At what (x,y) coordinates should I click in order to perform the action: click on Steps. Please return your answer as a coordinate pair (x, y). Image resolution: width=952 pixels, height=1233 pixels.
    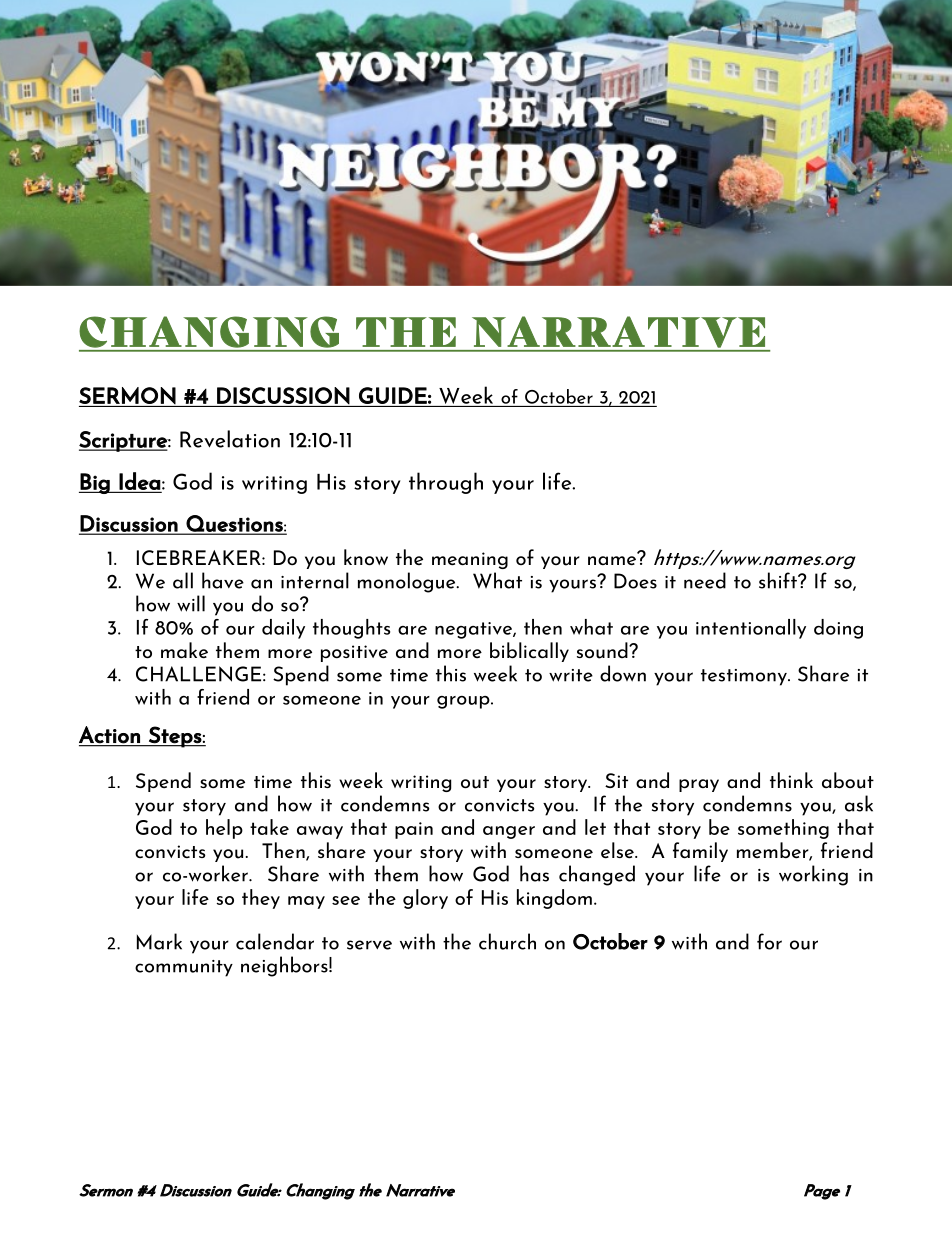
    Looking at the image, I should click on (175, 737).
